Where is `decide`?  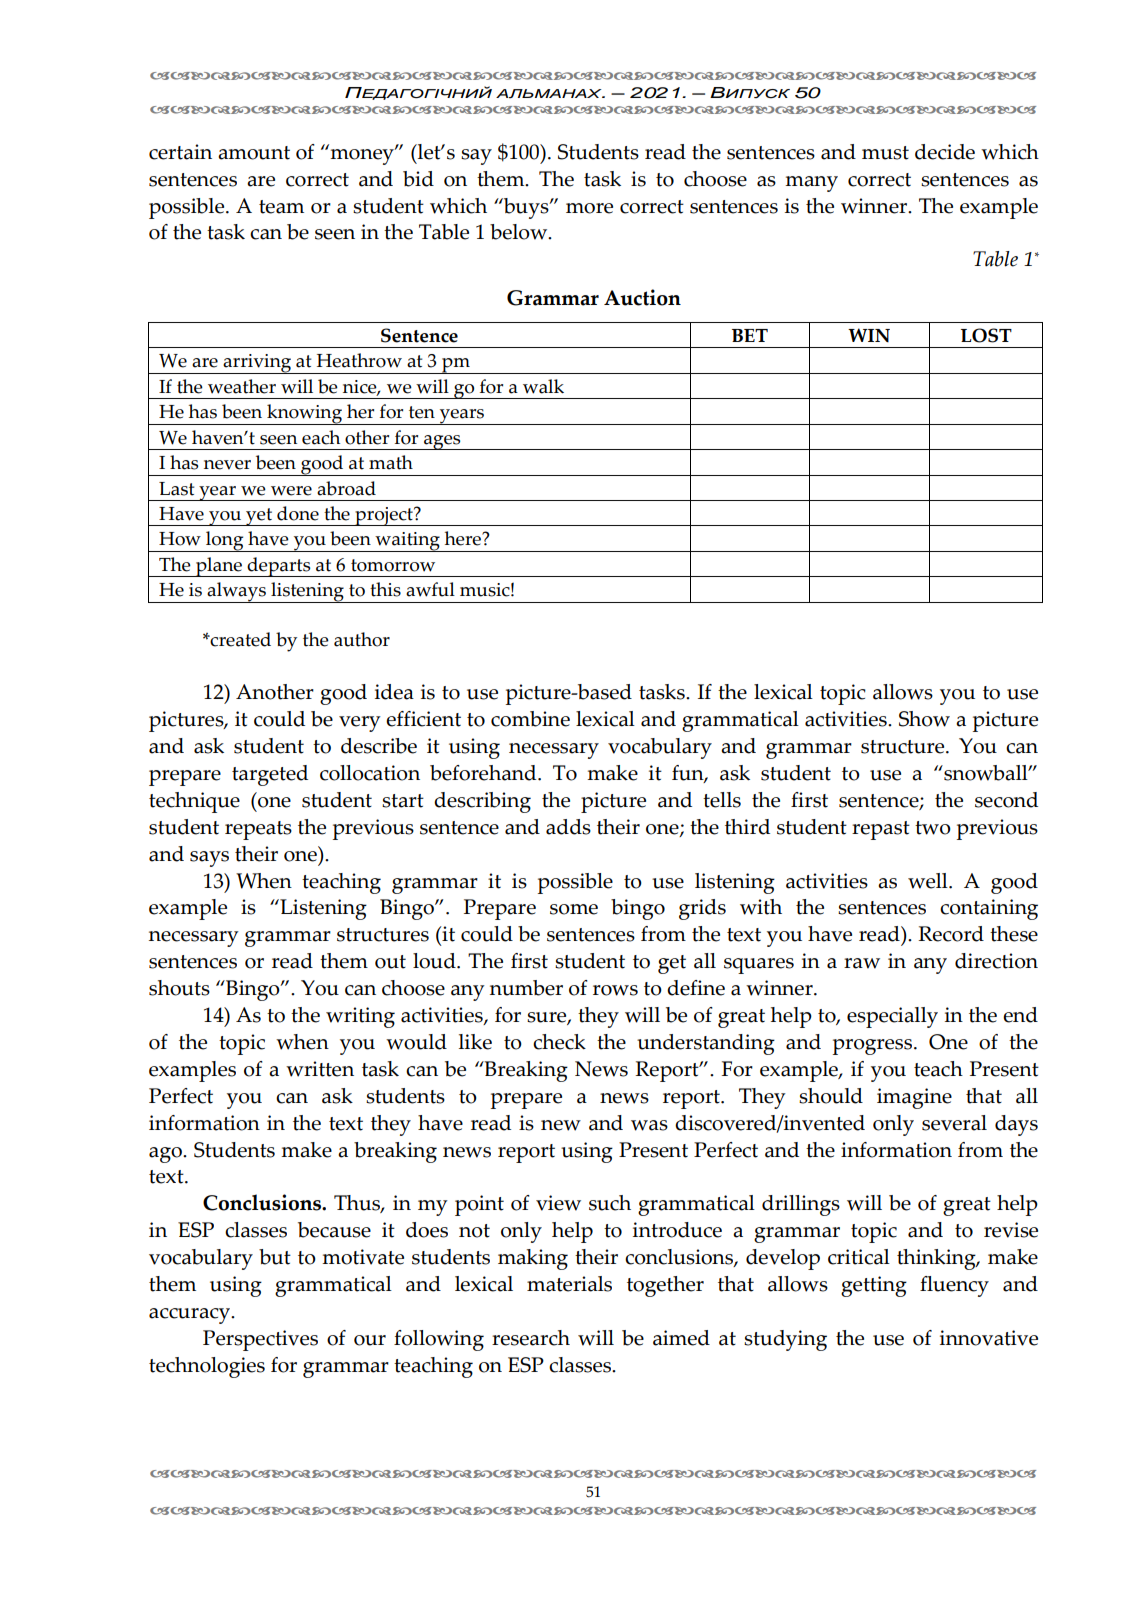 decide is located at coordinates (945, 152).
